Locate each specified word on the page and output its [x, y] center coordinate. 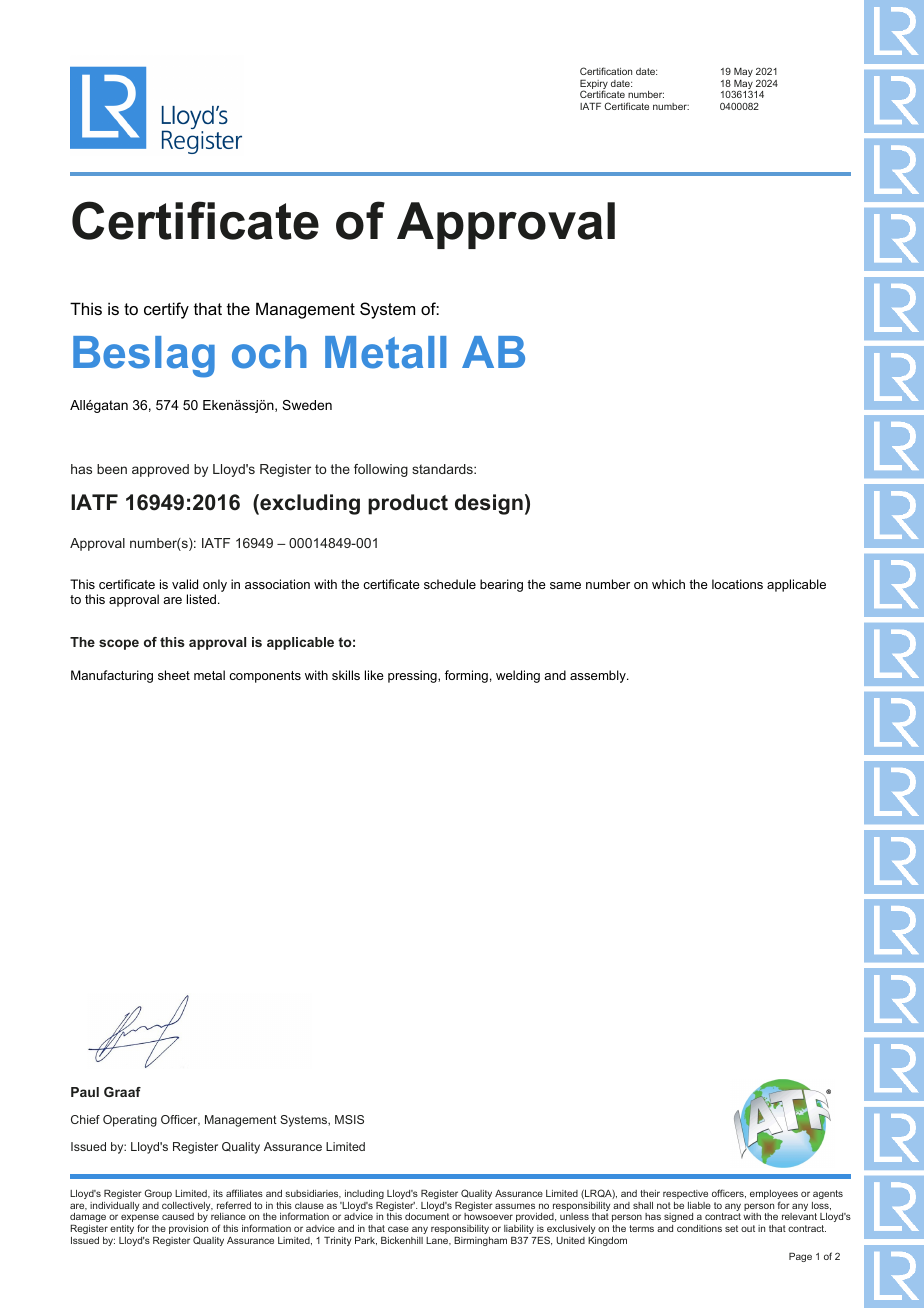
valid [185, 584]
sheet [174, 675]
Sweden [307, 405]
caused [178, 1216]
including [364, 1196]
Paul [85, 1092]
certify [166, 310]
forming [466, 676]
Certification [606, 71]
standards [443, 469]
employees [774, 1196]
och [269, 352]
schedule [450, 584]
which [668, 584]
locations [737, 584]
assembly [599, 676]
